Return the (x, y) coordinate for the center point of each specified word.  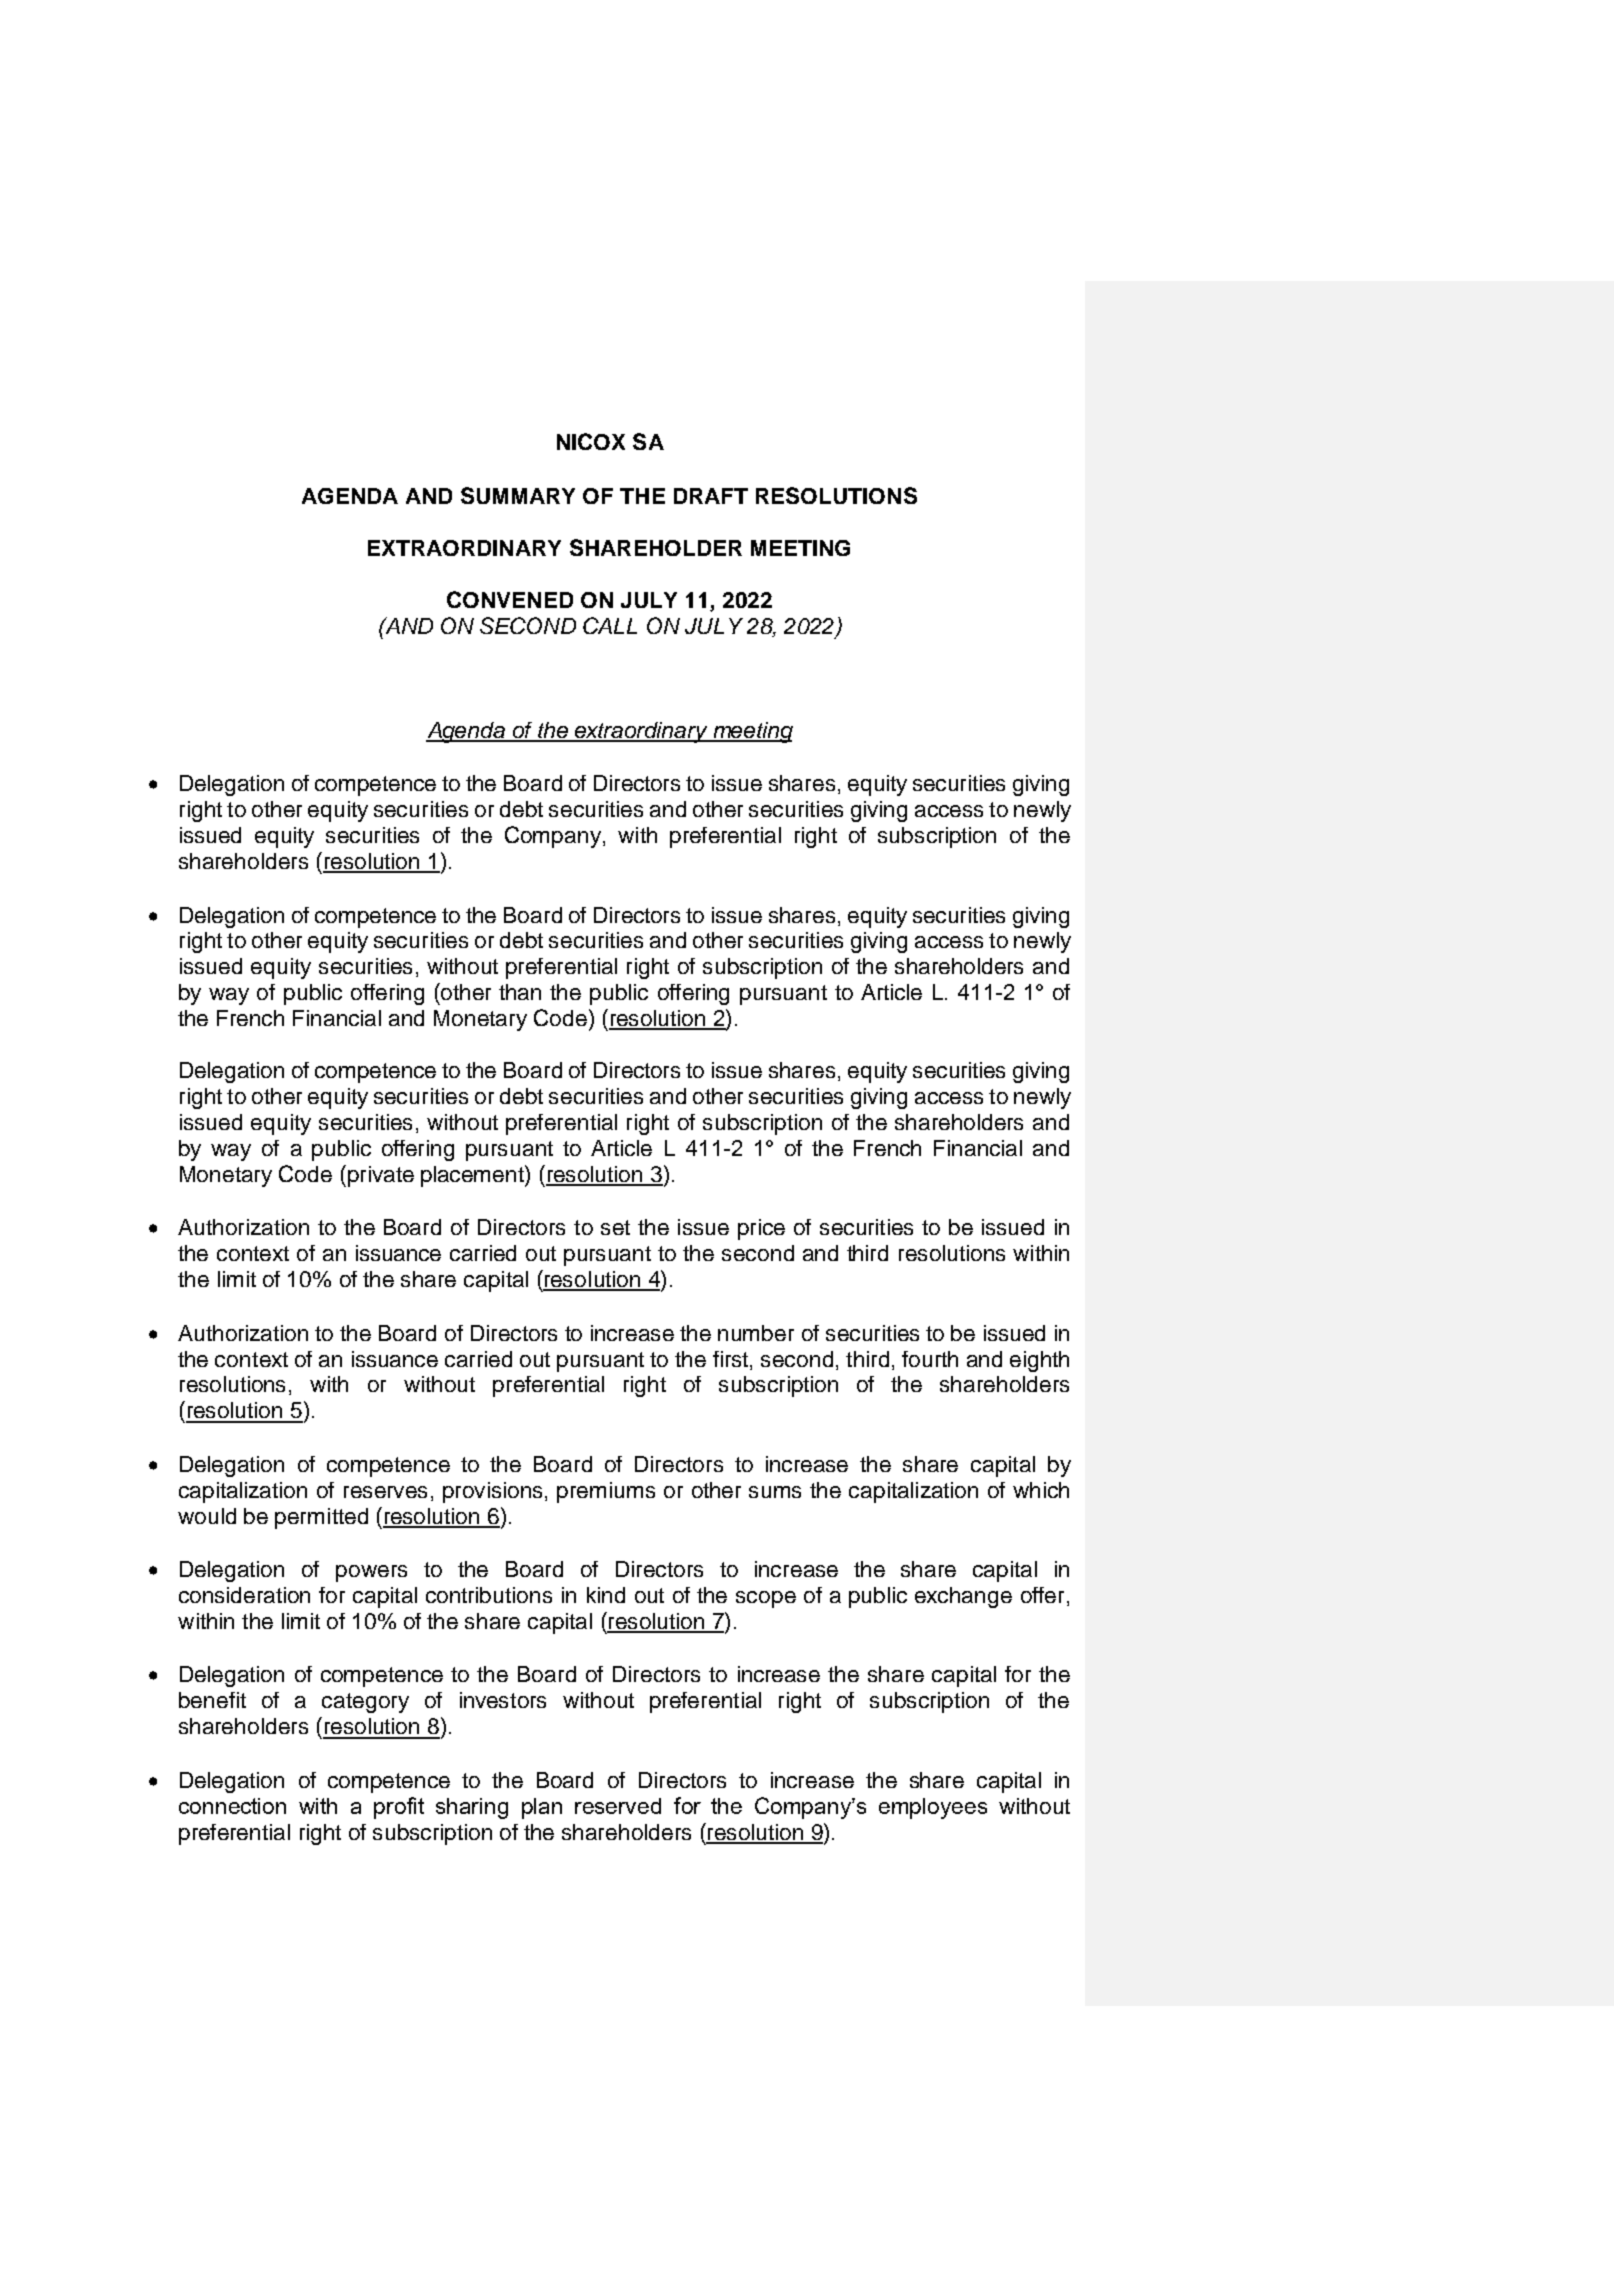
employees (933, 1808)
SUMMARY (518, 495)
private (381, 1176)
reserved (618, 1806)
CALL (610, 625)
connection (232, 1806)
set (615, 1227)
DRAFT (711, 496)
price (761, 1229)
